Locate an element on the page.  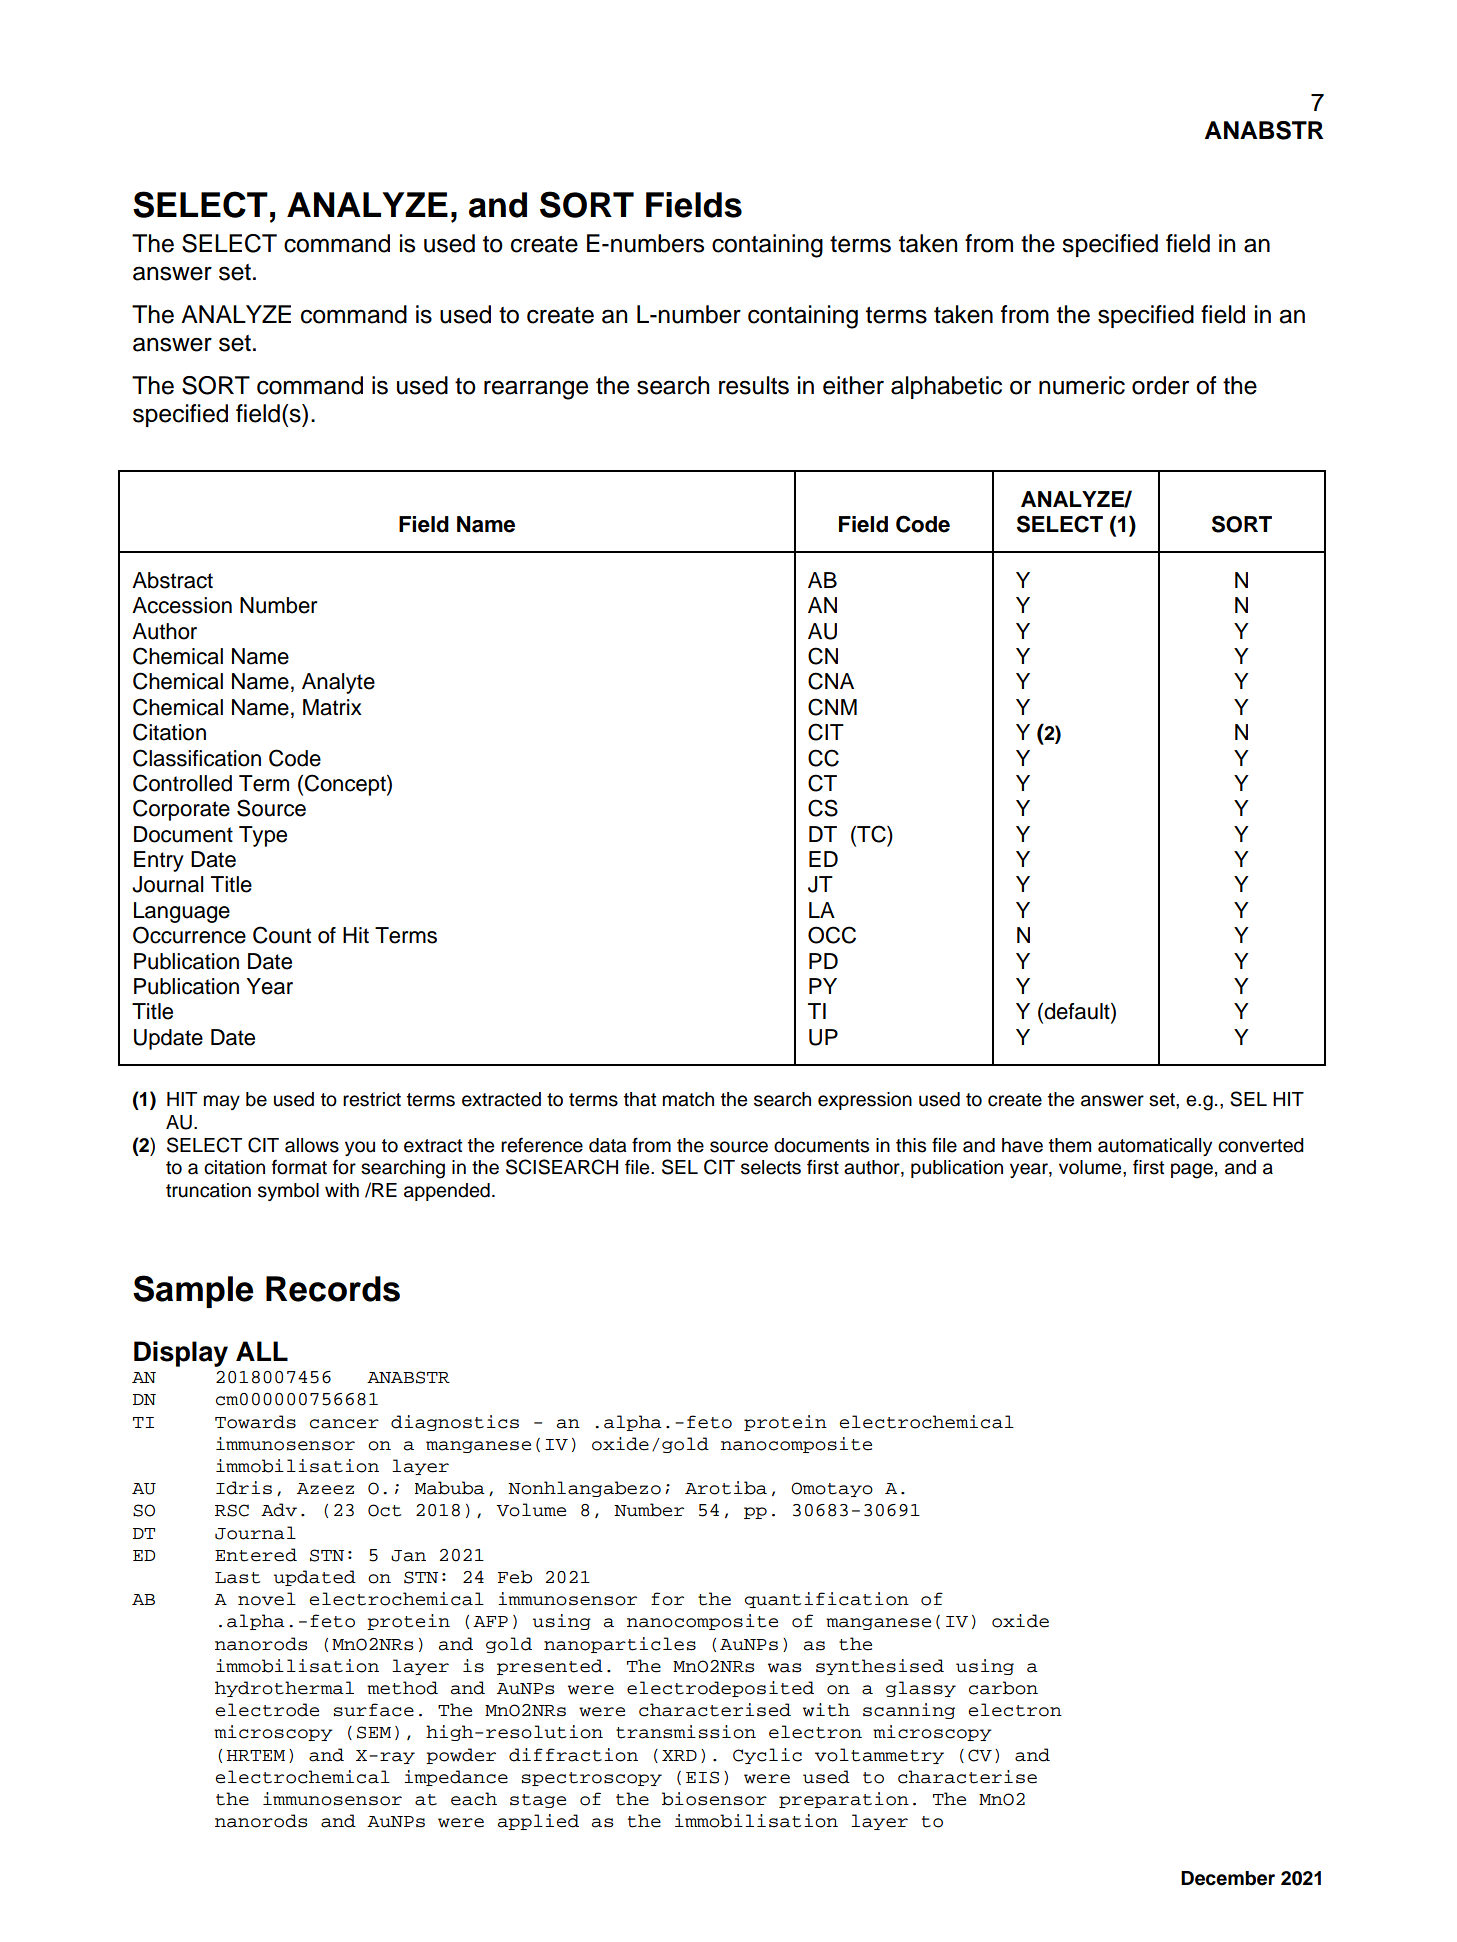
impedance is located at coordinates (456, 1778).
